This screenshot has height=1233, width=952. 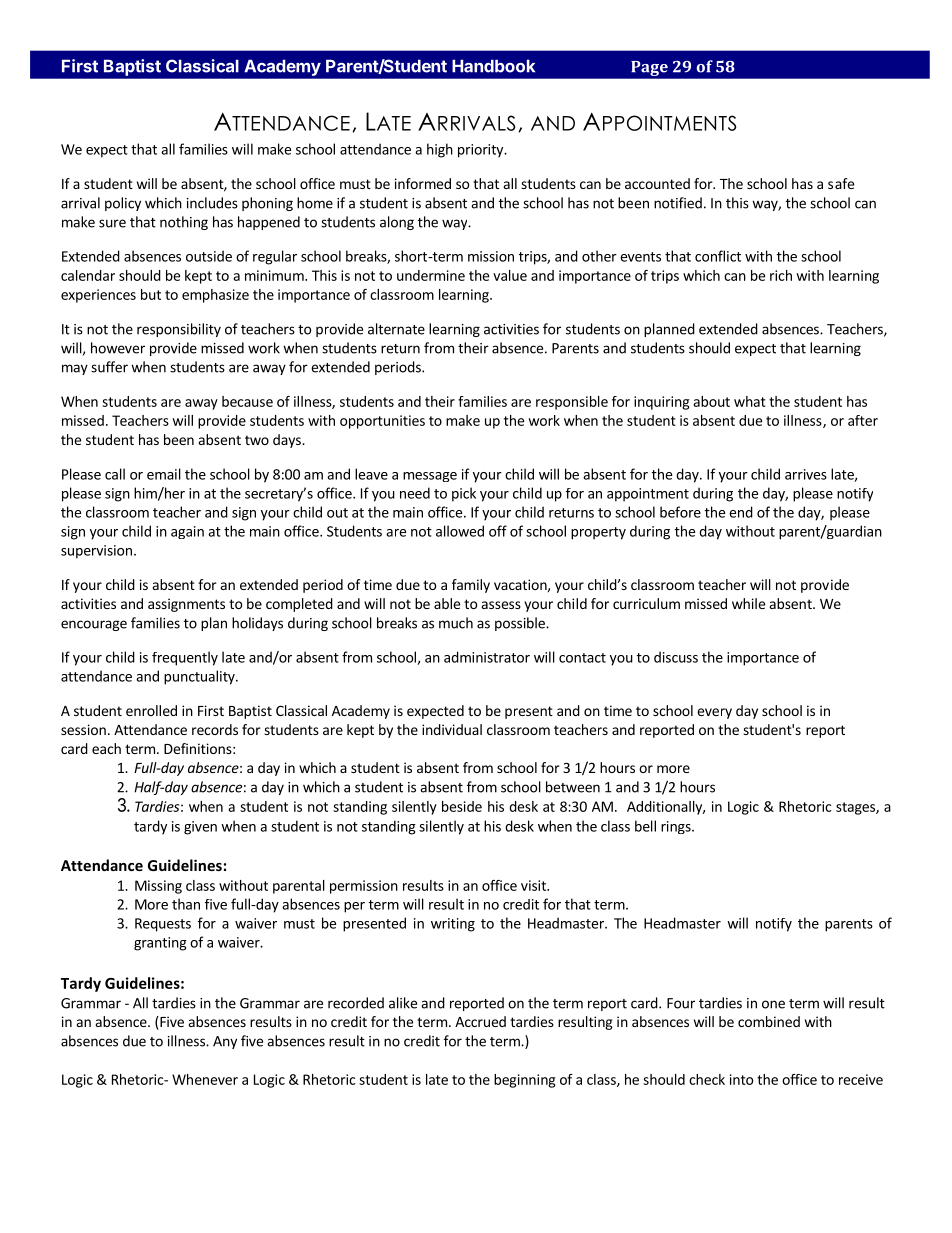 What do you see at coordinates (225, 1042) in the screenshot?
I see `Any` at bounding box center [225, 1042].
